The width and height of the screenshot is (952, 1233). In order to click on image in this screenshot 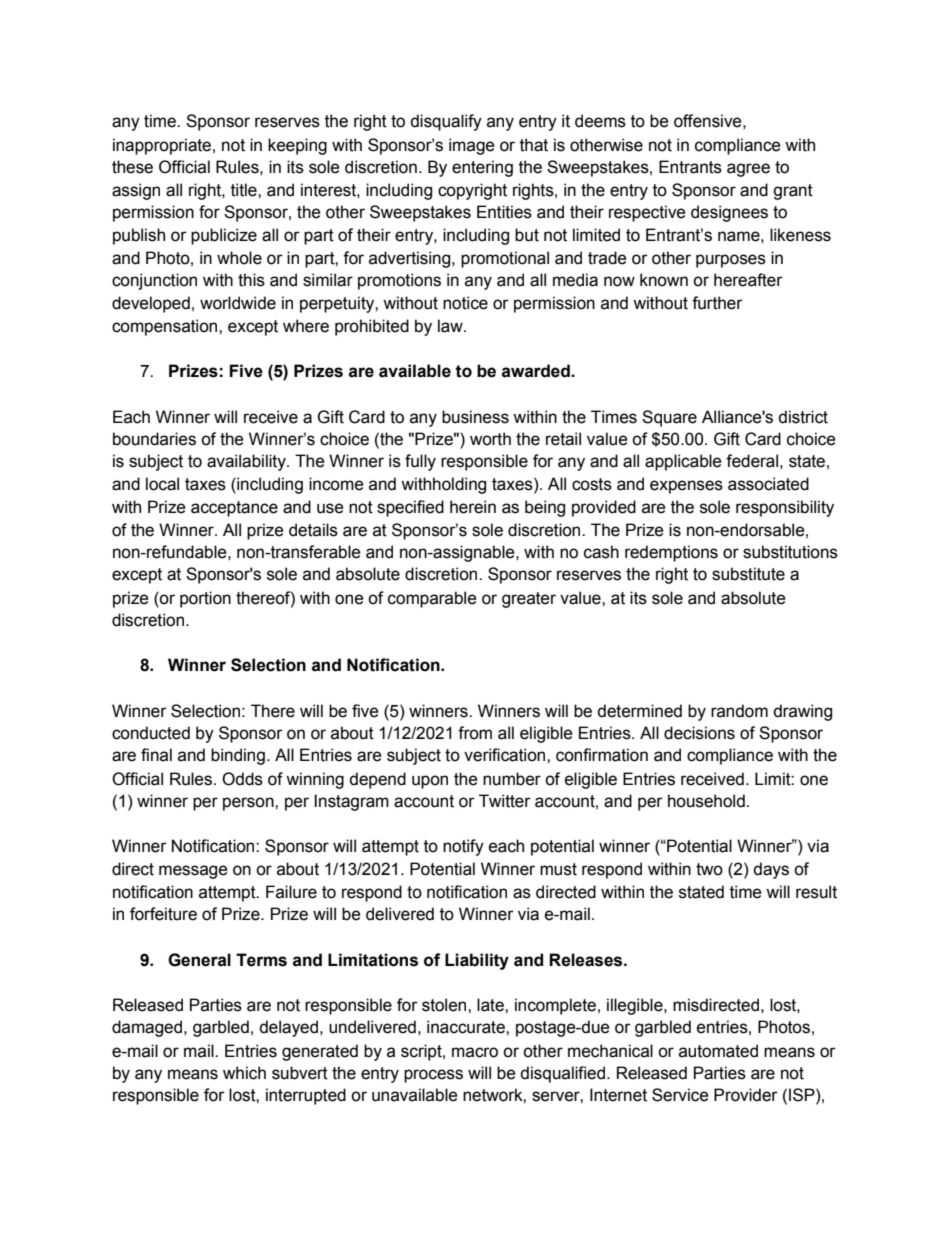, I will do `click(472, 146)`.
